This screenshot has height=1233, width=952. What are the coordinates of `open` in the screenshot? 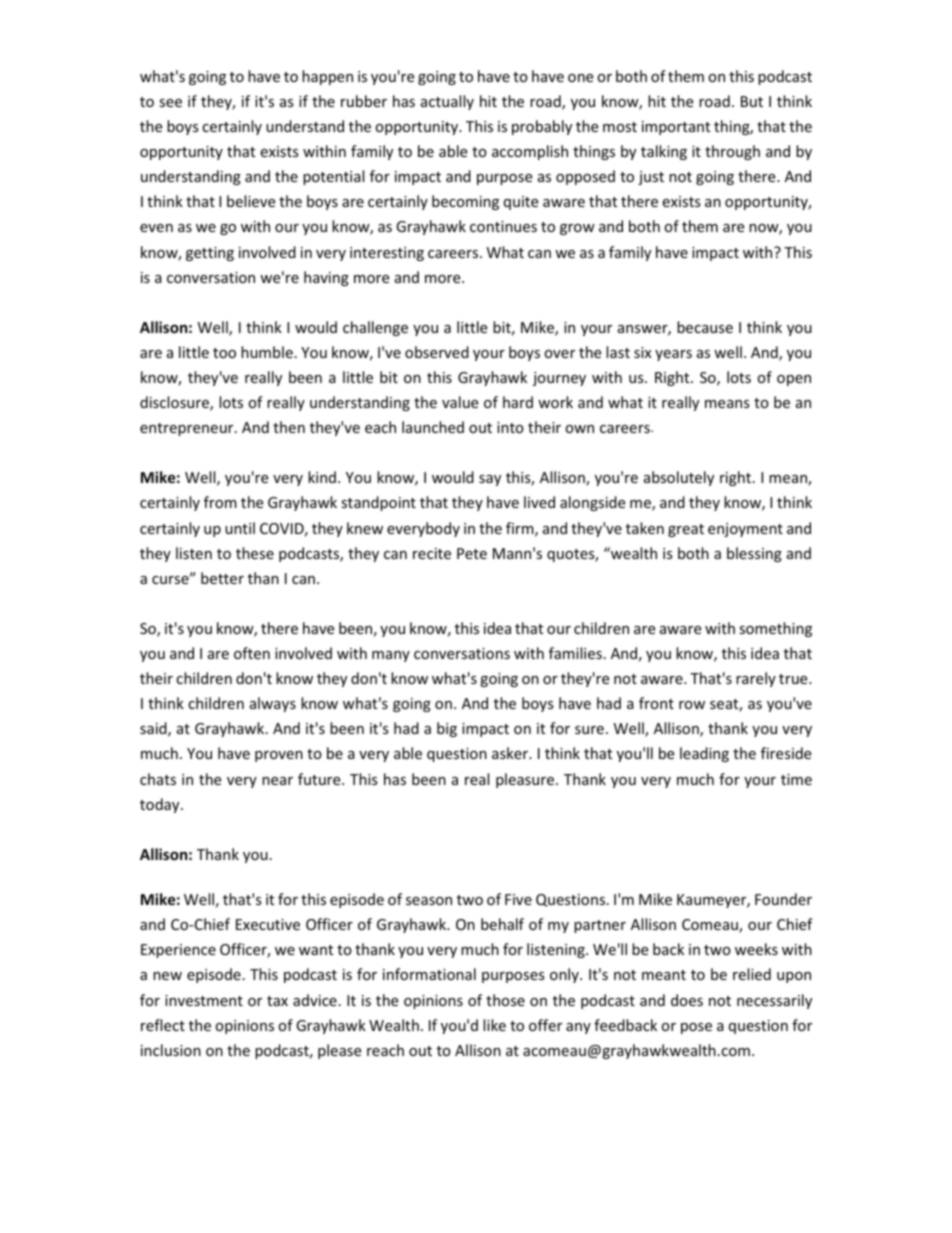 It's located at (794, 380).
